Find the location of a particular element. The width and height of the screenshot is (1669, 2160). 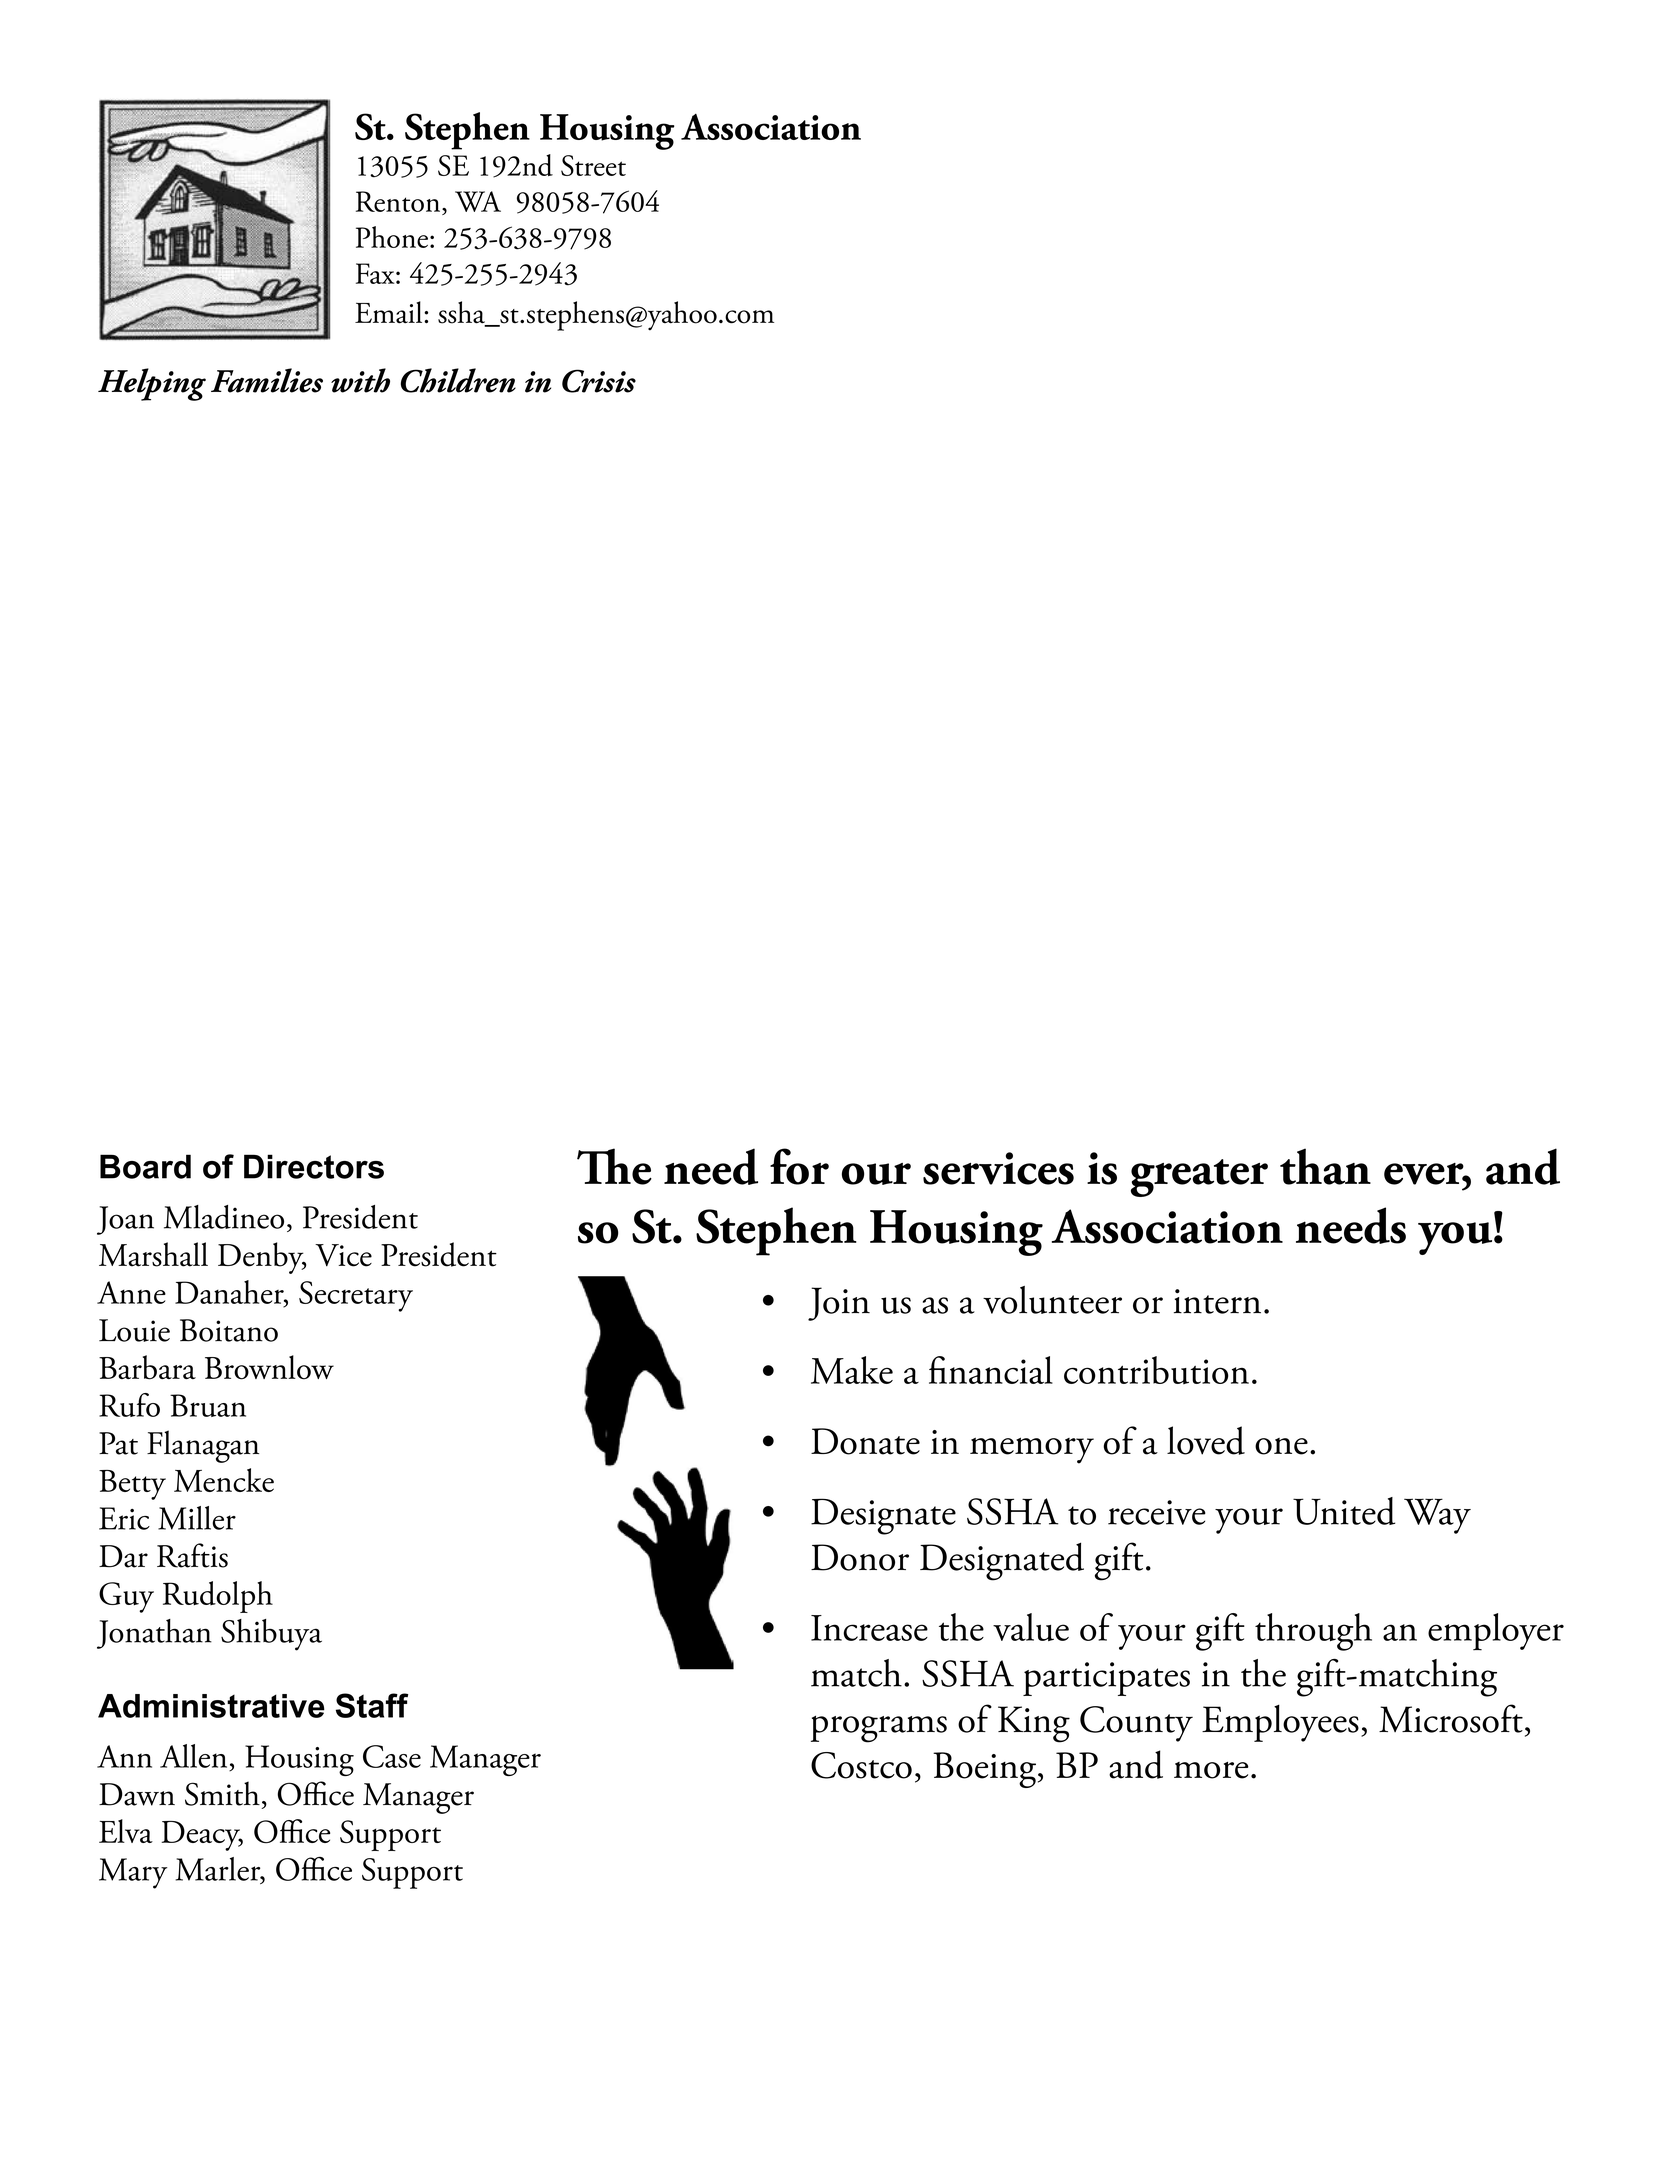

Crisis is located at coordinates (599, 381).
